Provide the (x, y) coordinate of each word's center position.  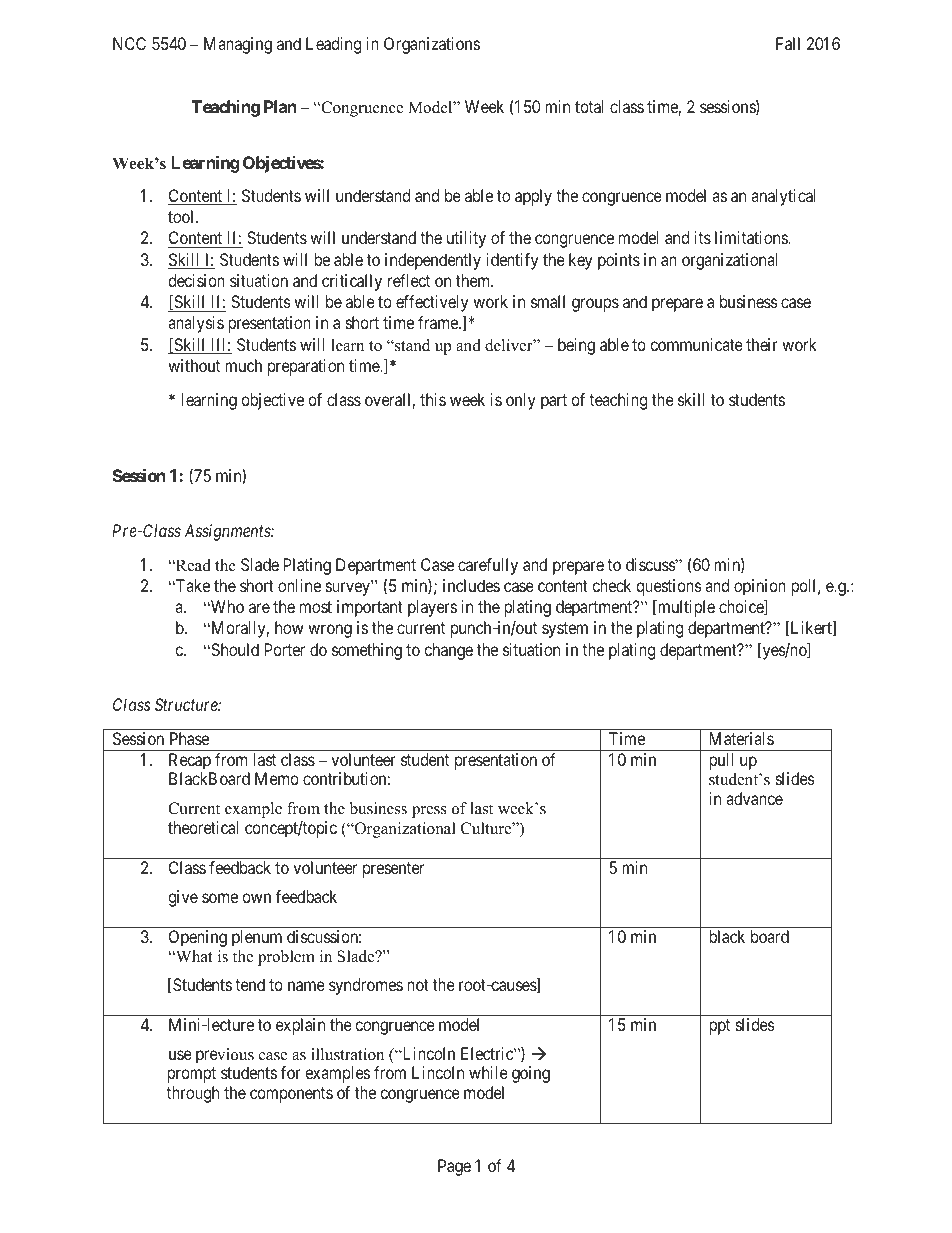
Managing (238, 45)
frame (439, 322)
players (432, 608)
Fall (788, 43)
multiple (685, 608)
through (192, 1094)
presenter (393, 870)
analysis (196, 324)
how (289, 627)
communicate (696, 344)
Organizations (432, 45)
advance (754, 798)
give (183, 898)
